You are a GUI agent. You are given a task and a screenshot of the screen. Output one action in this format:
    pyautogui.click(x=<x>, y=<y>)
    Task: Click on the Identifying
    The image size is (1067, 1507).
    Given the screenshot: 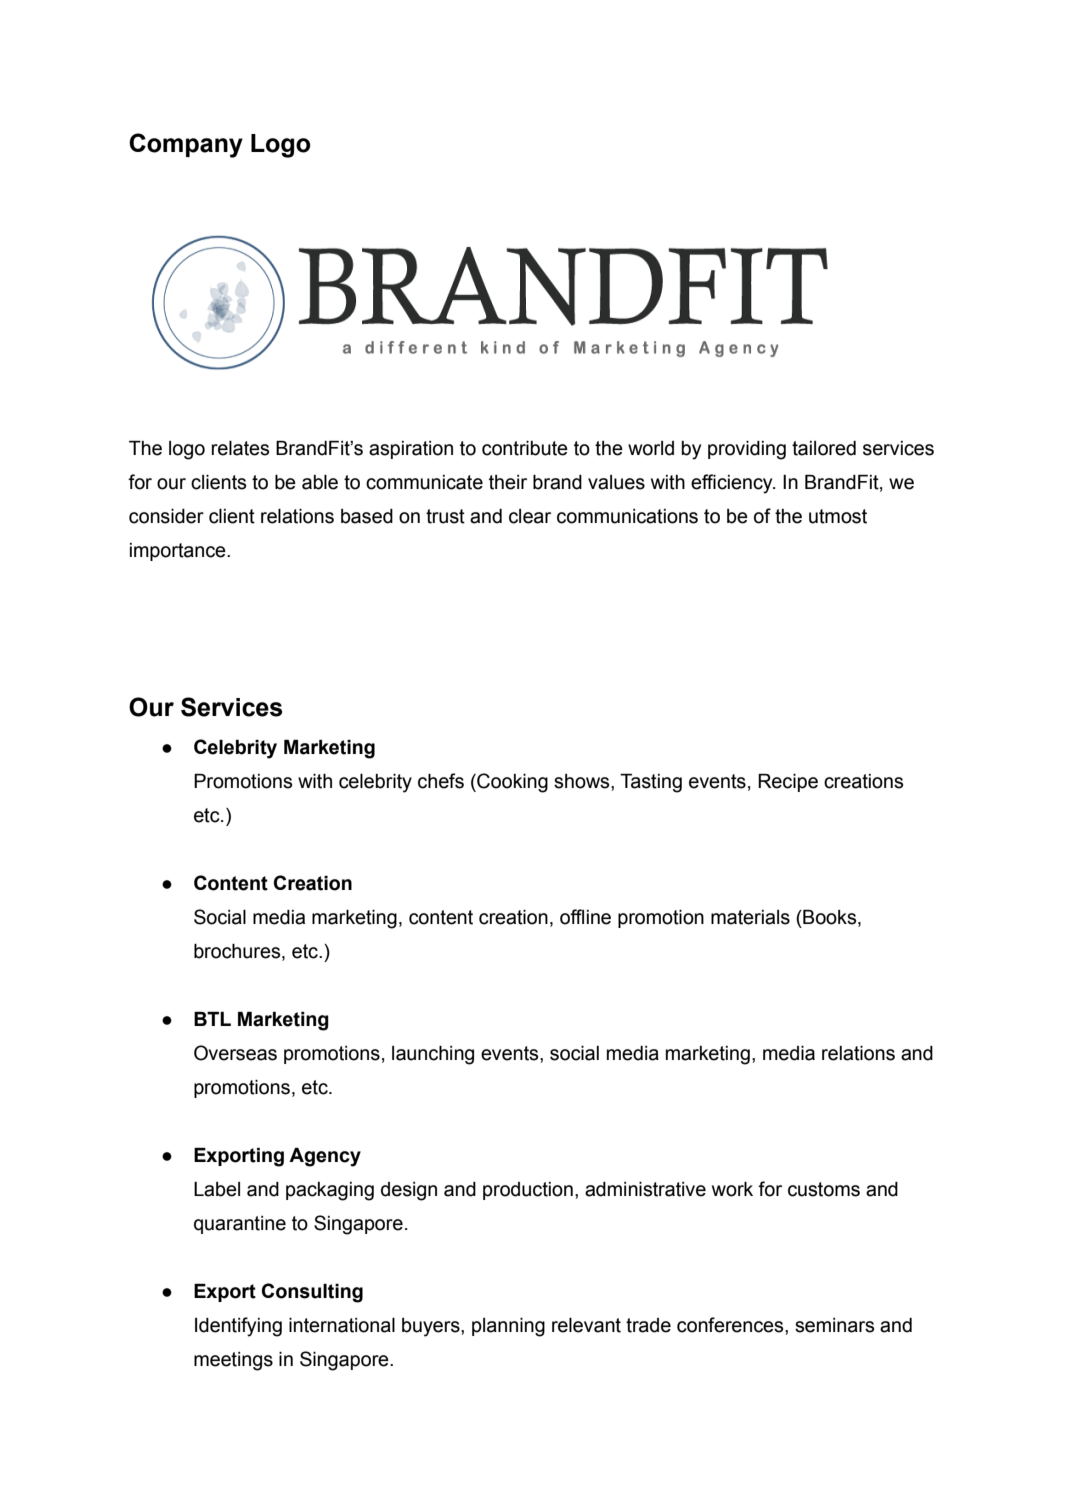 What is the action you would take?
    pyautogui.click(x=238, y=1327)
